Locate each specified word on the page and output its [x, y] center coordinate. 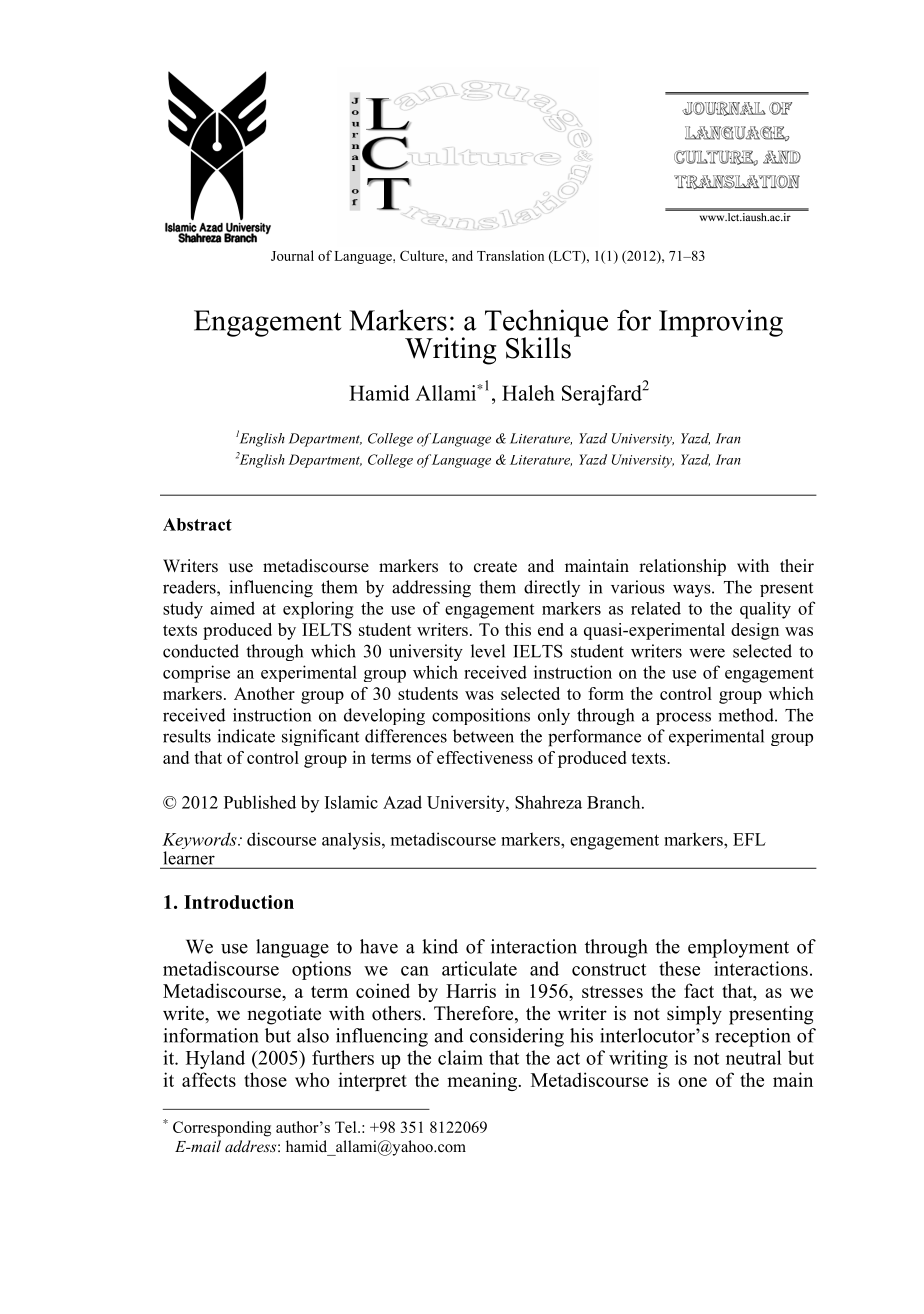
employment [738, 948]
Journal [292, 255]
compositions [481, 716]
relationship [682, 567]
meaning [482, 1081]
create [495, 567]
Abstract [197, 524]
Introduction [239, 902]
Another [264, 693]
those [265, 1079]
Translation [510, 255]
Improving [721, 323]
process [683, 718]
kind [440, 946]
